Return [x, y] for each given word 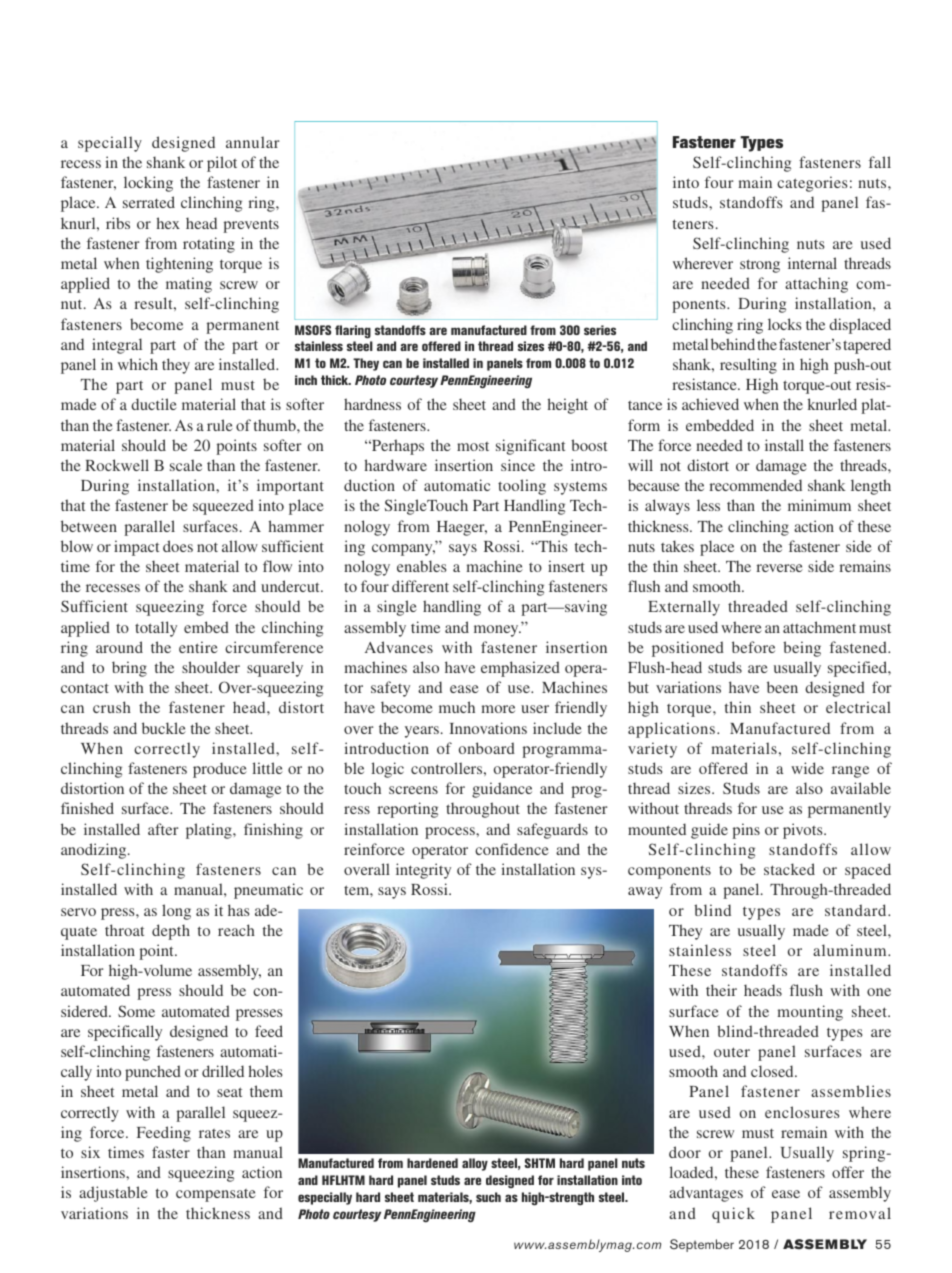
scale [186, 465]
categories [812, 184]
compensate [216, 1195]
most [473, 446]
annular [252, 142]
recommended [755, 485]
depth [171, 932]
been [782, 687]
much [457, 707]
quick [733, 1215]
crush [112, 707]
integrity [423, 871]
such [488, 1197]
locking [148, 184]
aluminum [851, 950]
